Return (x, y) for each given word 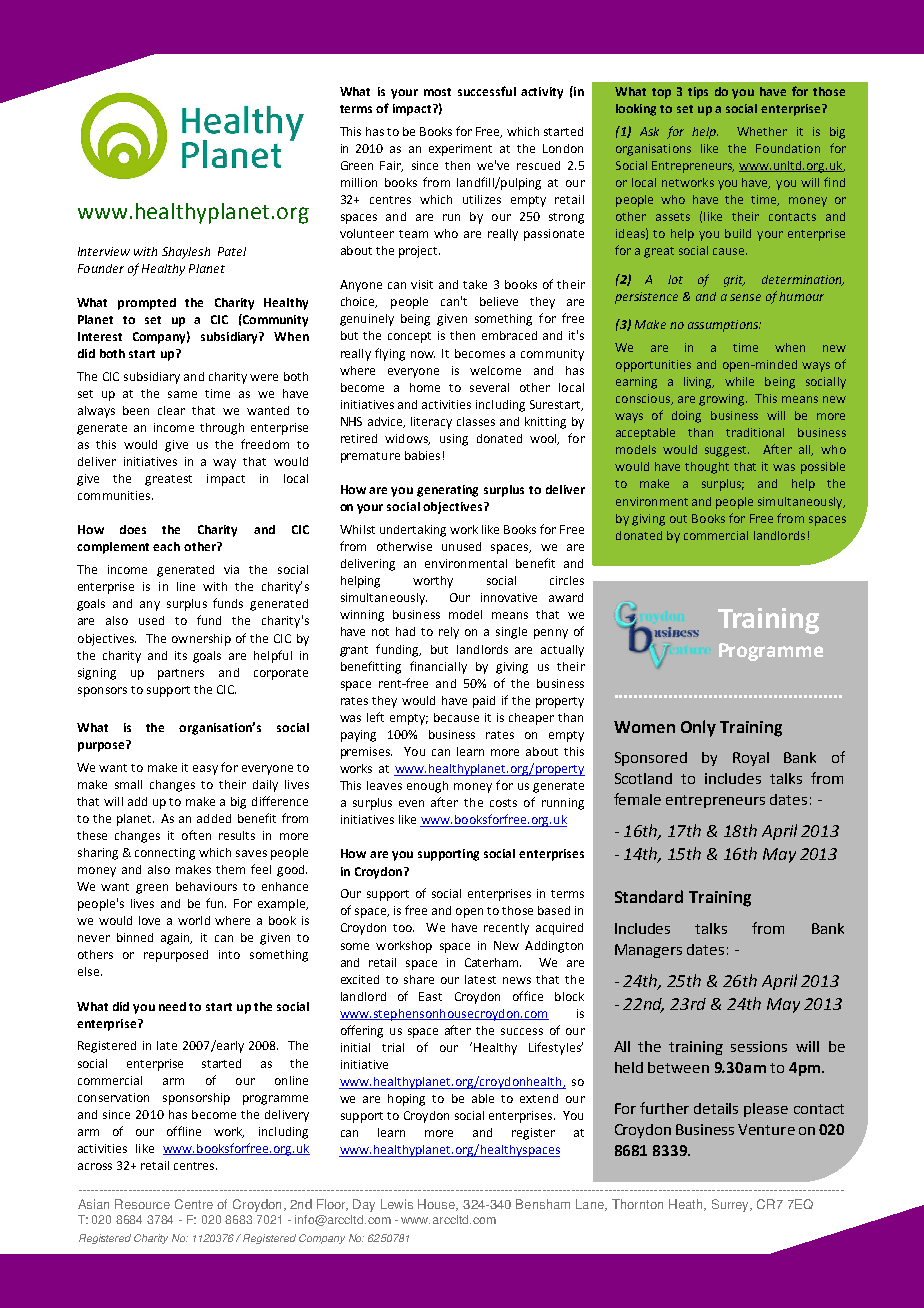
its (181, 655)
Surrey (732, 1205)
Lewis (397, 1204)
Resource (142, 1204)
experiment (460, 150)
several (489, 387)
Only (698, 728)
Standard (649, 896)
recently (506, 929)
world (194, 920)
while (739, 381)
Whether (762, 131)
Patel (232, 251)
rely (449, 633)
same (182, 394)
